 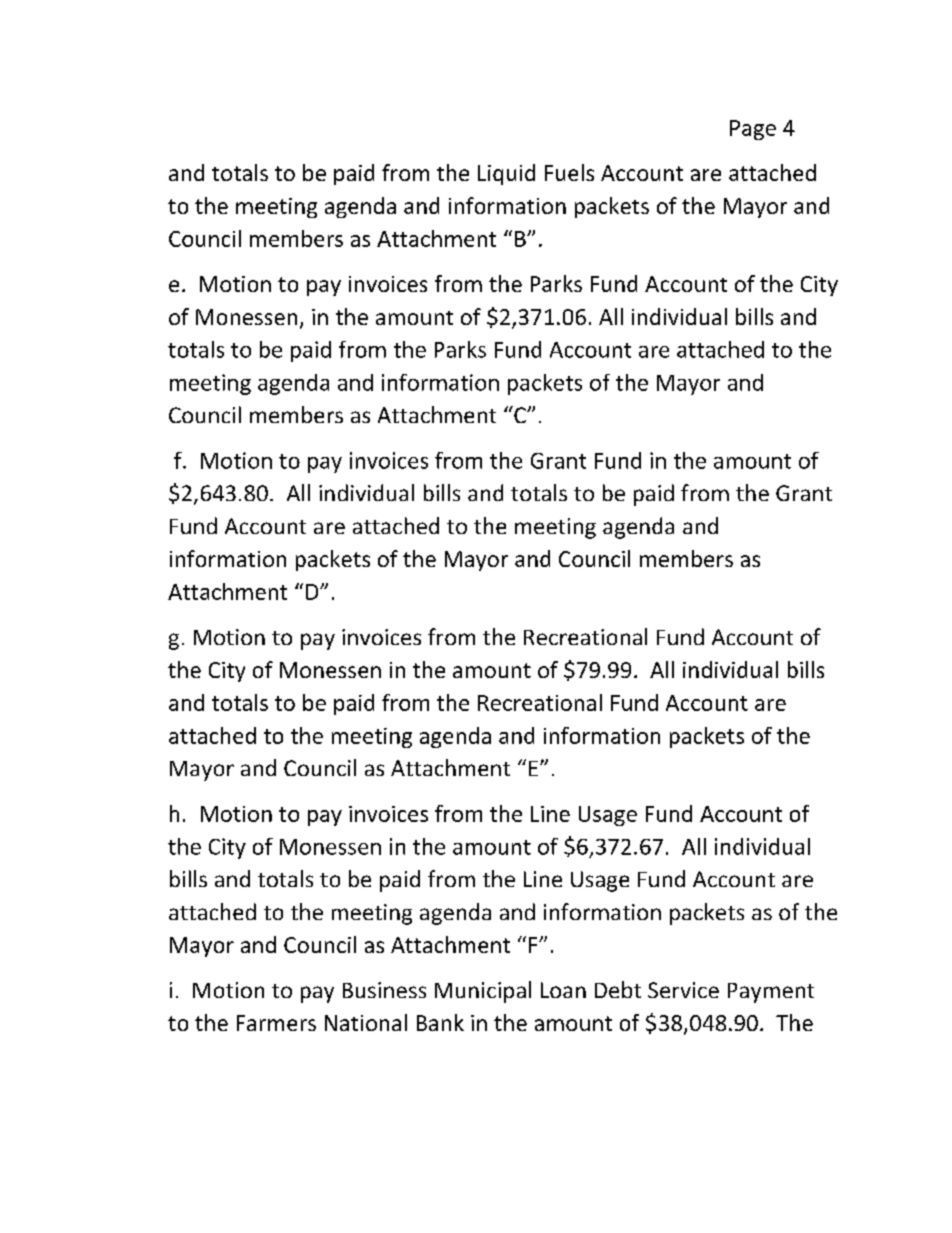 What do you see at coordinates (440, 1022) in the image?
I see `Bank` at bounding box center [440, 1022].
